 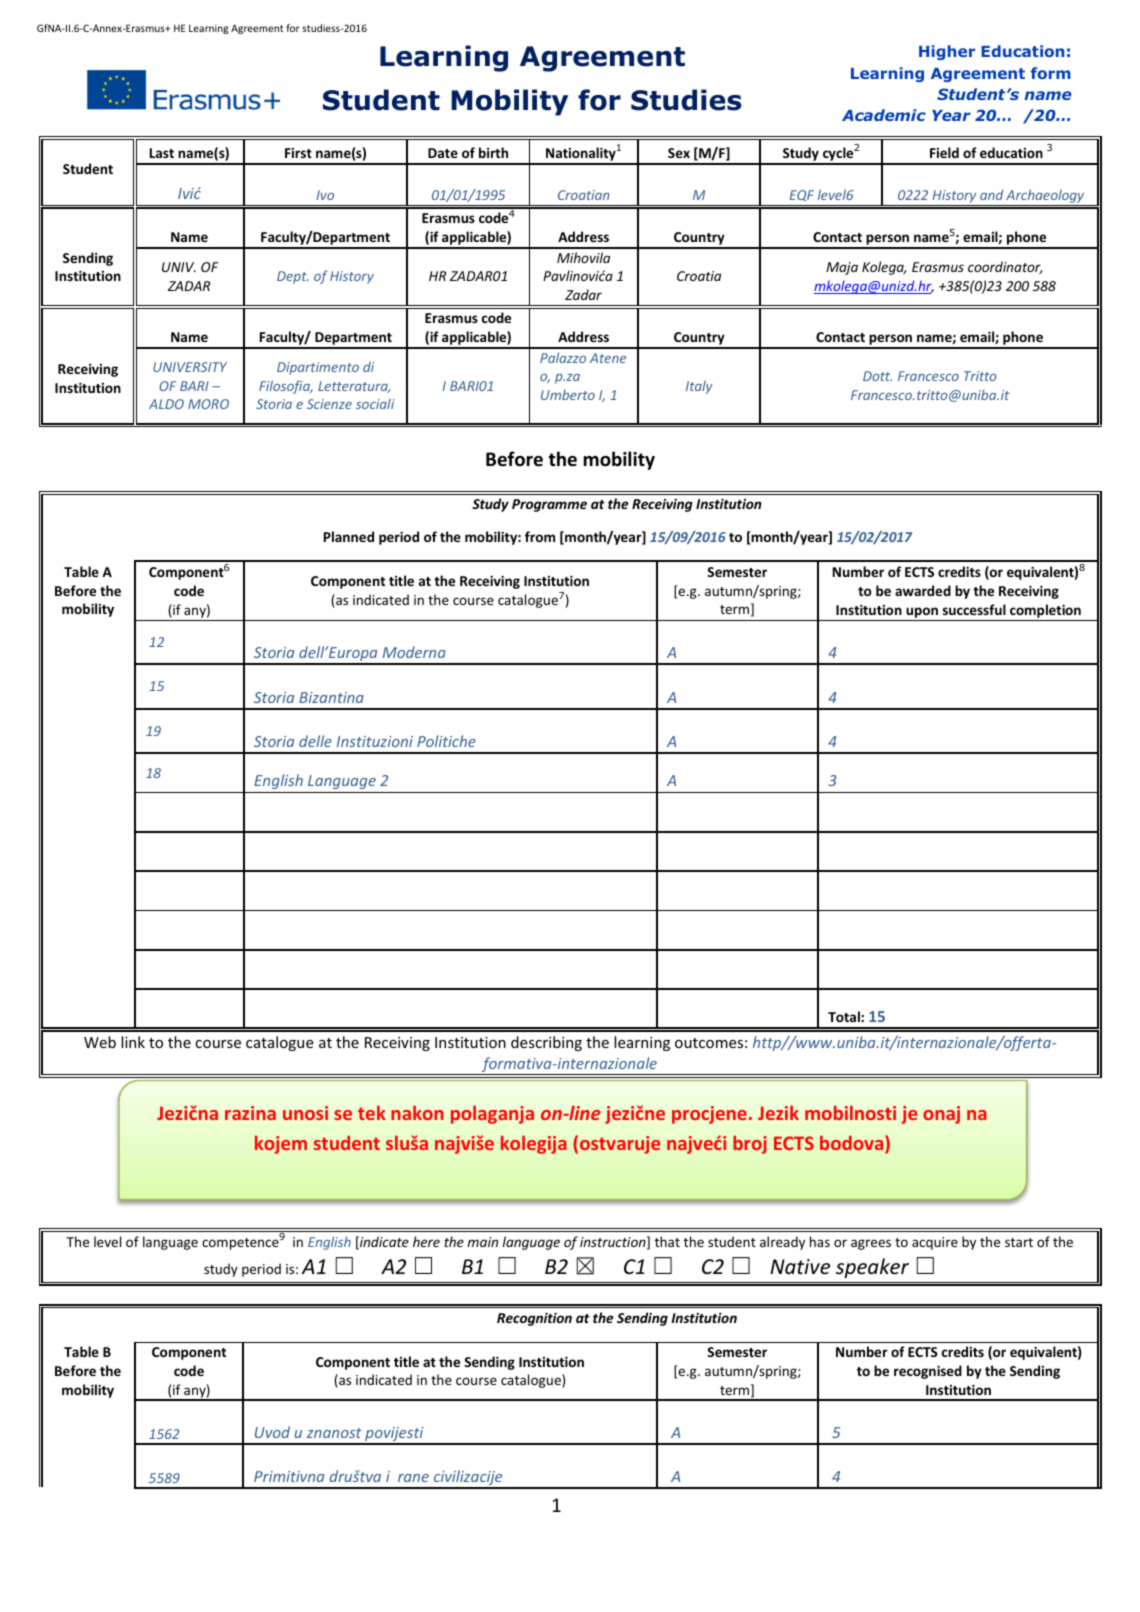 I want to click on here, so click(x=426, y=1241).
